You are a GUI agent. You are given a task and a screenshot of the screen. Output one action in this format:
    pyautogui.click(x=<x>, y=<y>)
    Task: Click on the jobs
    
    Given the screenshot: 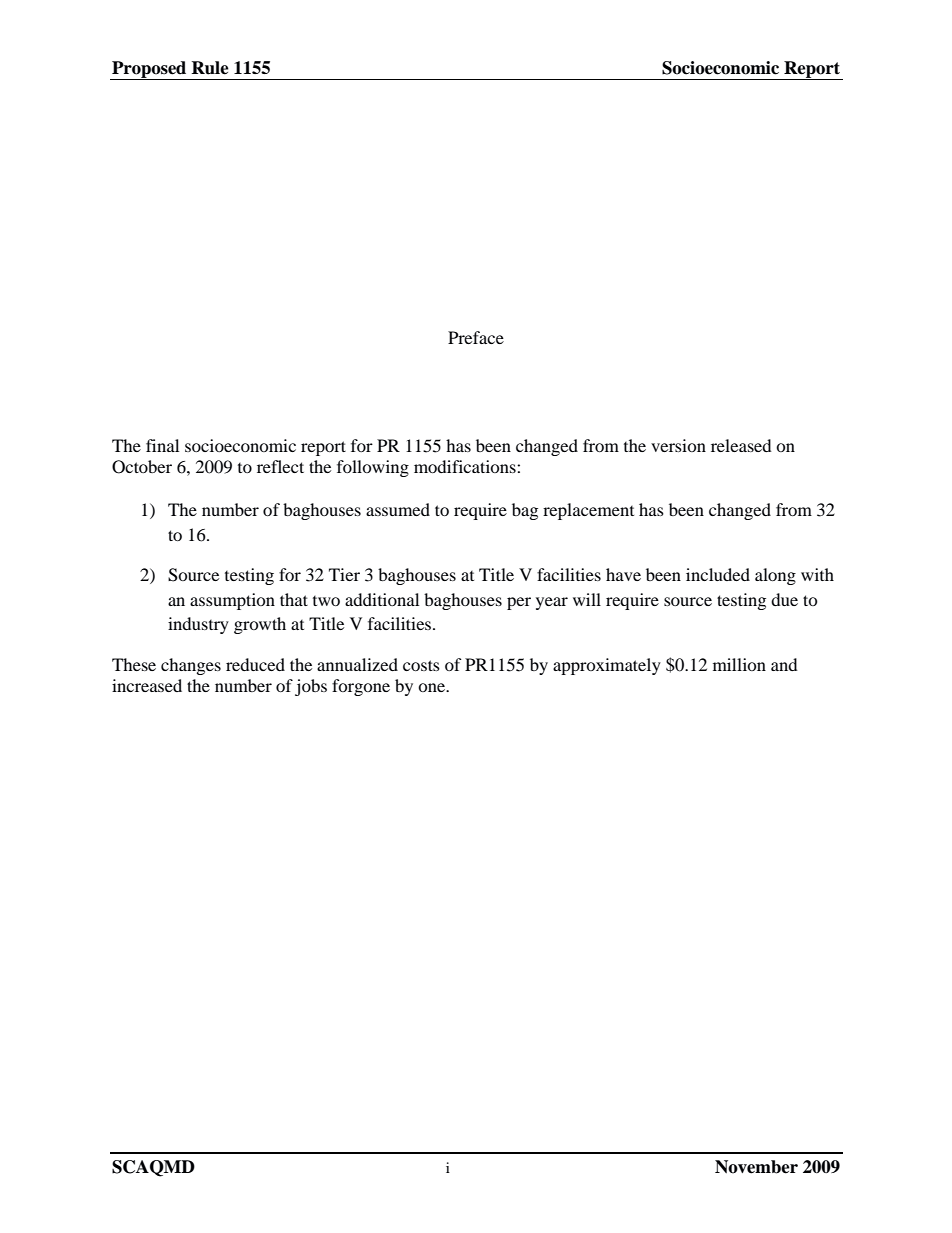 What is the action you would take?
    pyautogui.click(x=311, y=687)
